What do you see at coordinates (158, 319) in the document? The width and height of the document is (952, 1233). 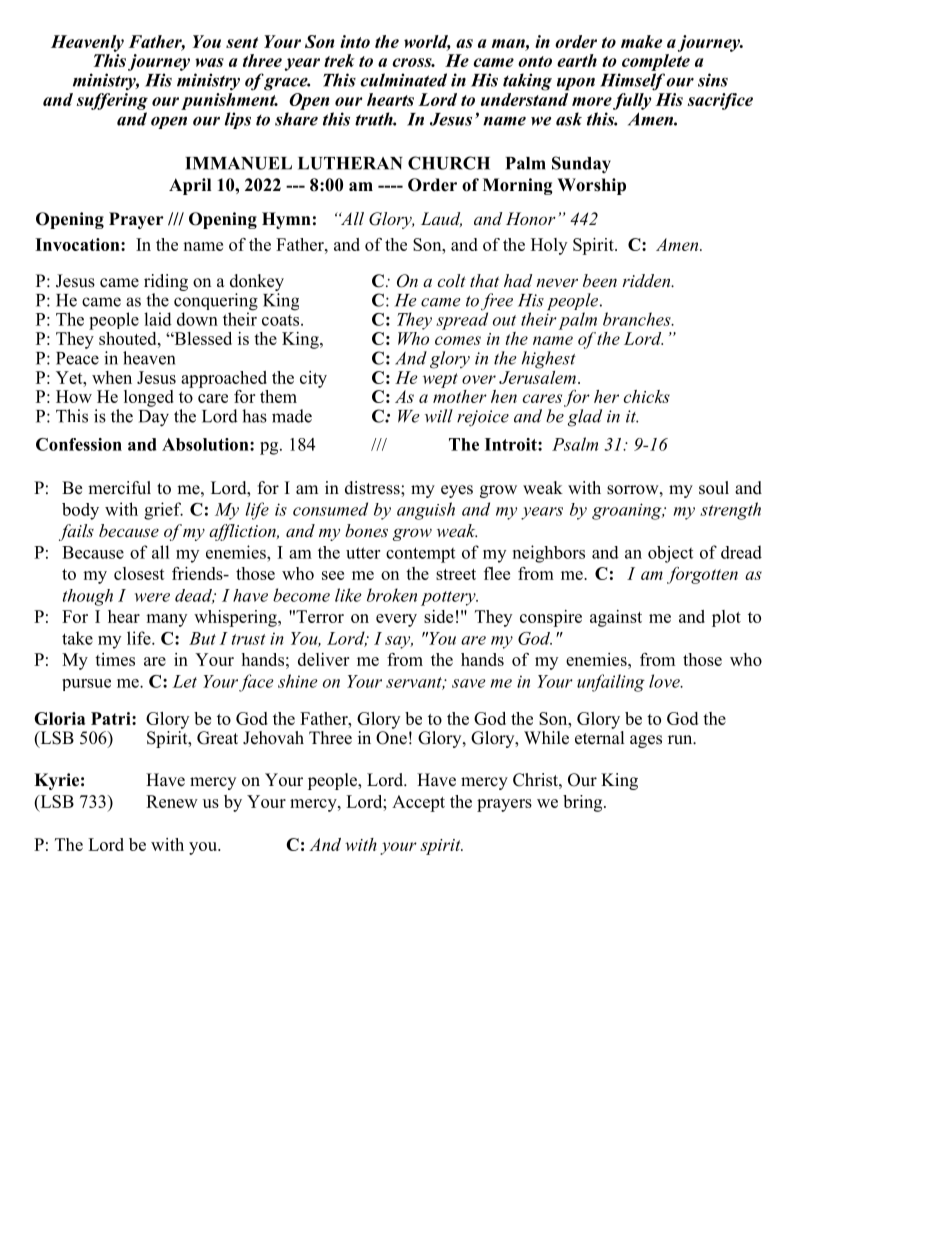 I see `laid` at bounding box center [158, 319].
